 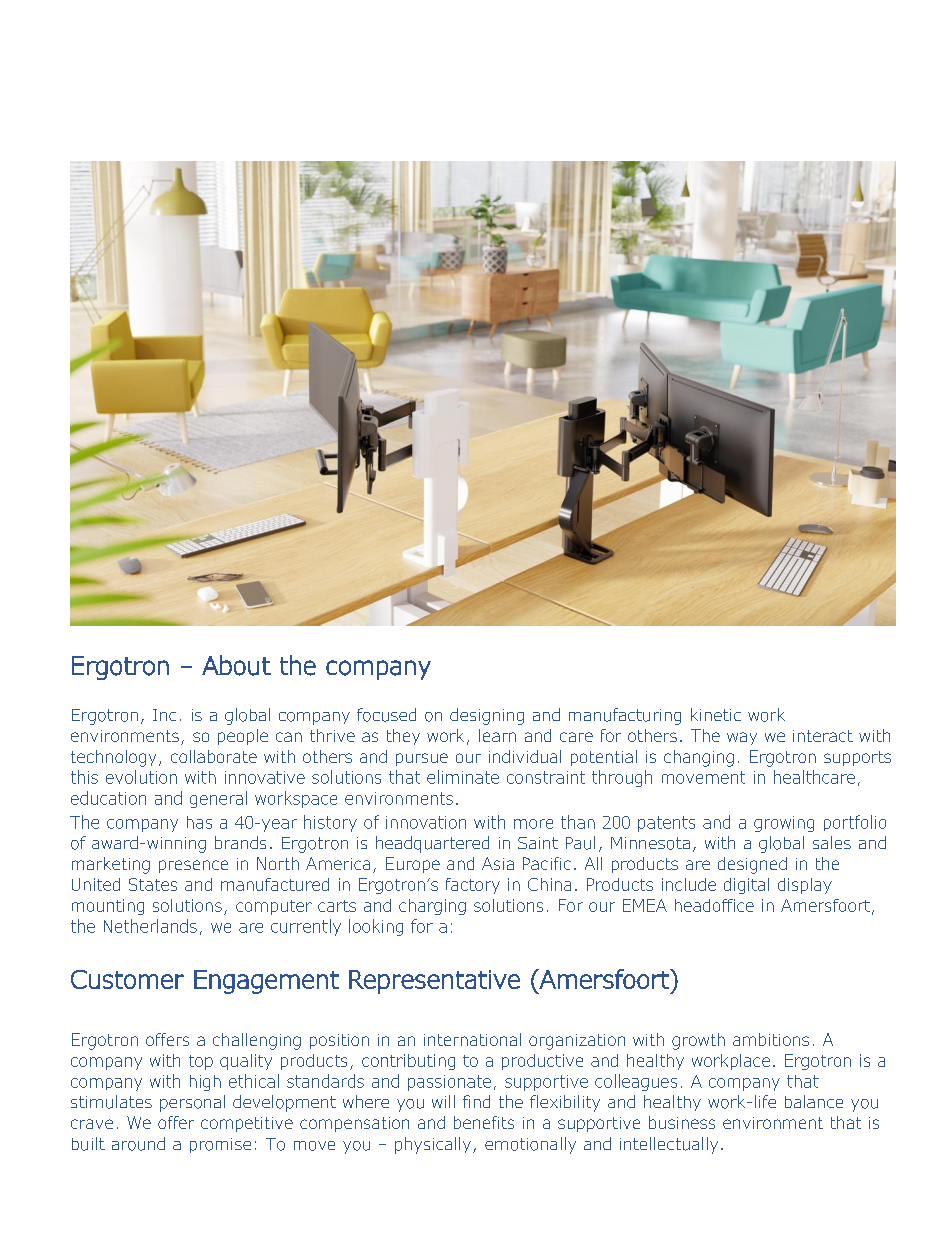 What do you see at coordinates (236, 665) in the document?
I see `About` at bounding box center [236, 665].
